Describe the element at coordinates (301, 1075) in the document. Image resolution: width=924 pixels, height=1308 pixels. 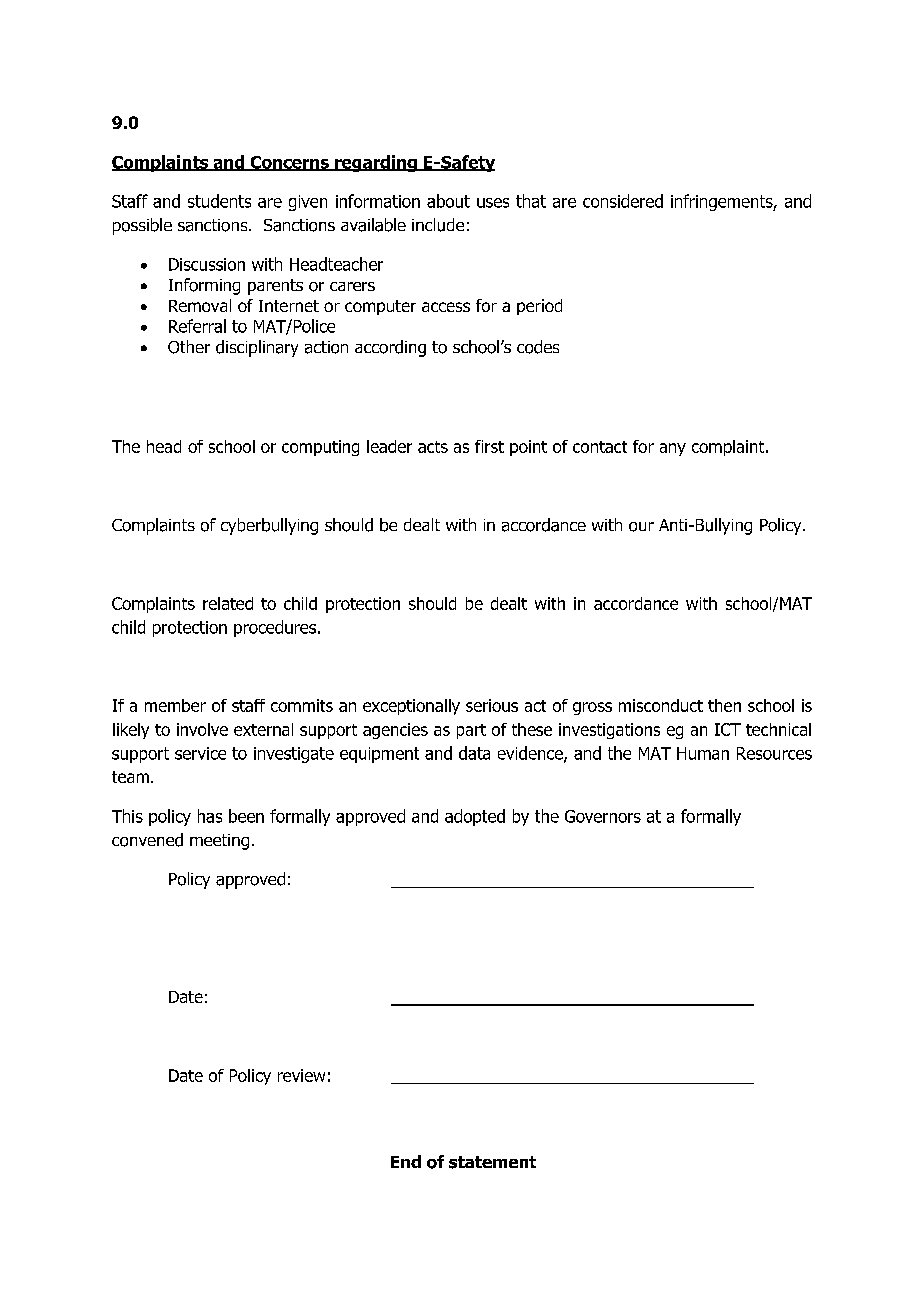
I see `review` at that location.
